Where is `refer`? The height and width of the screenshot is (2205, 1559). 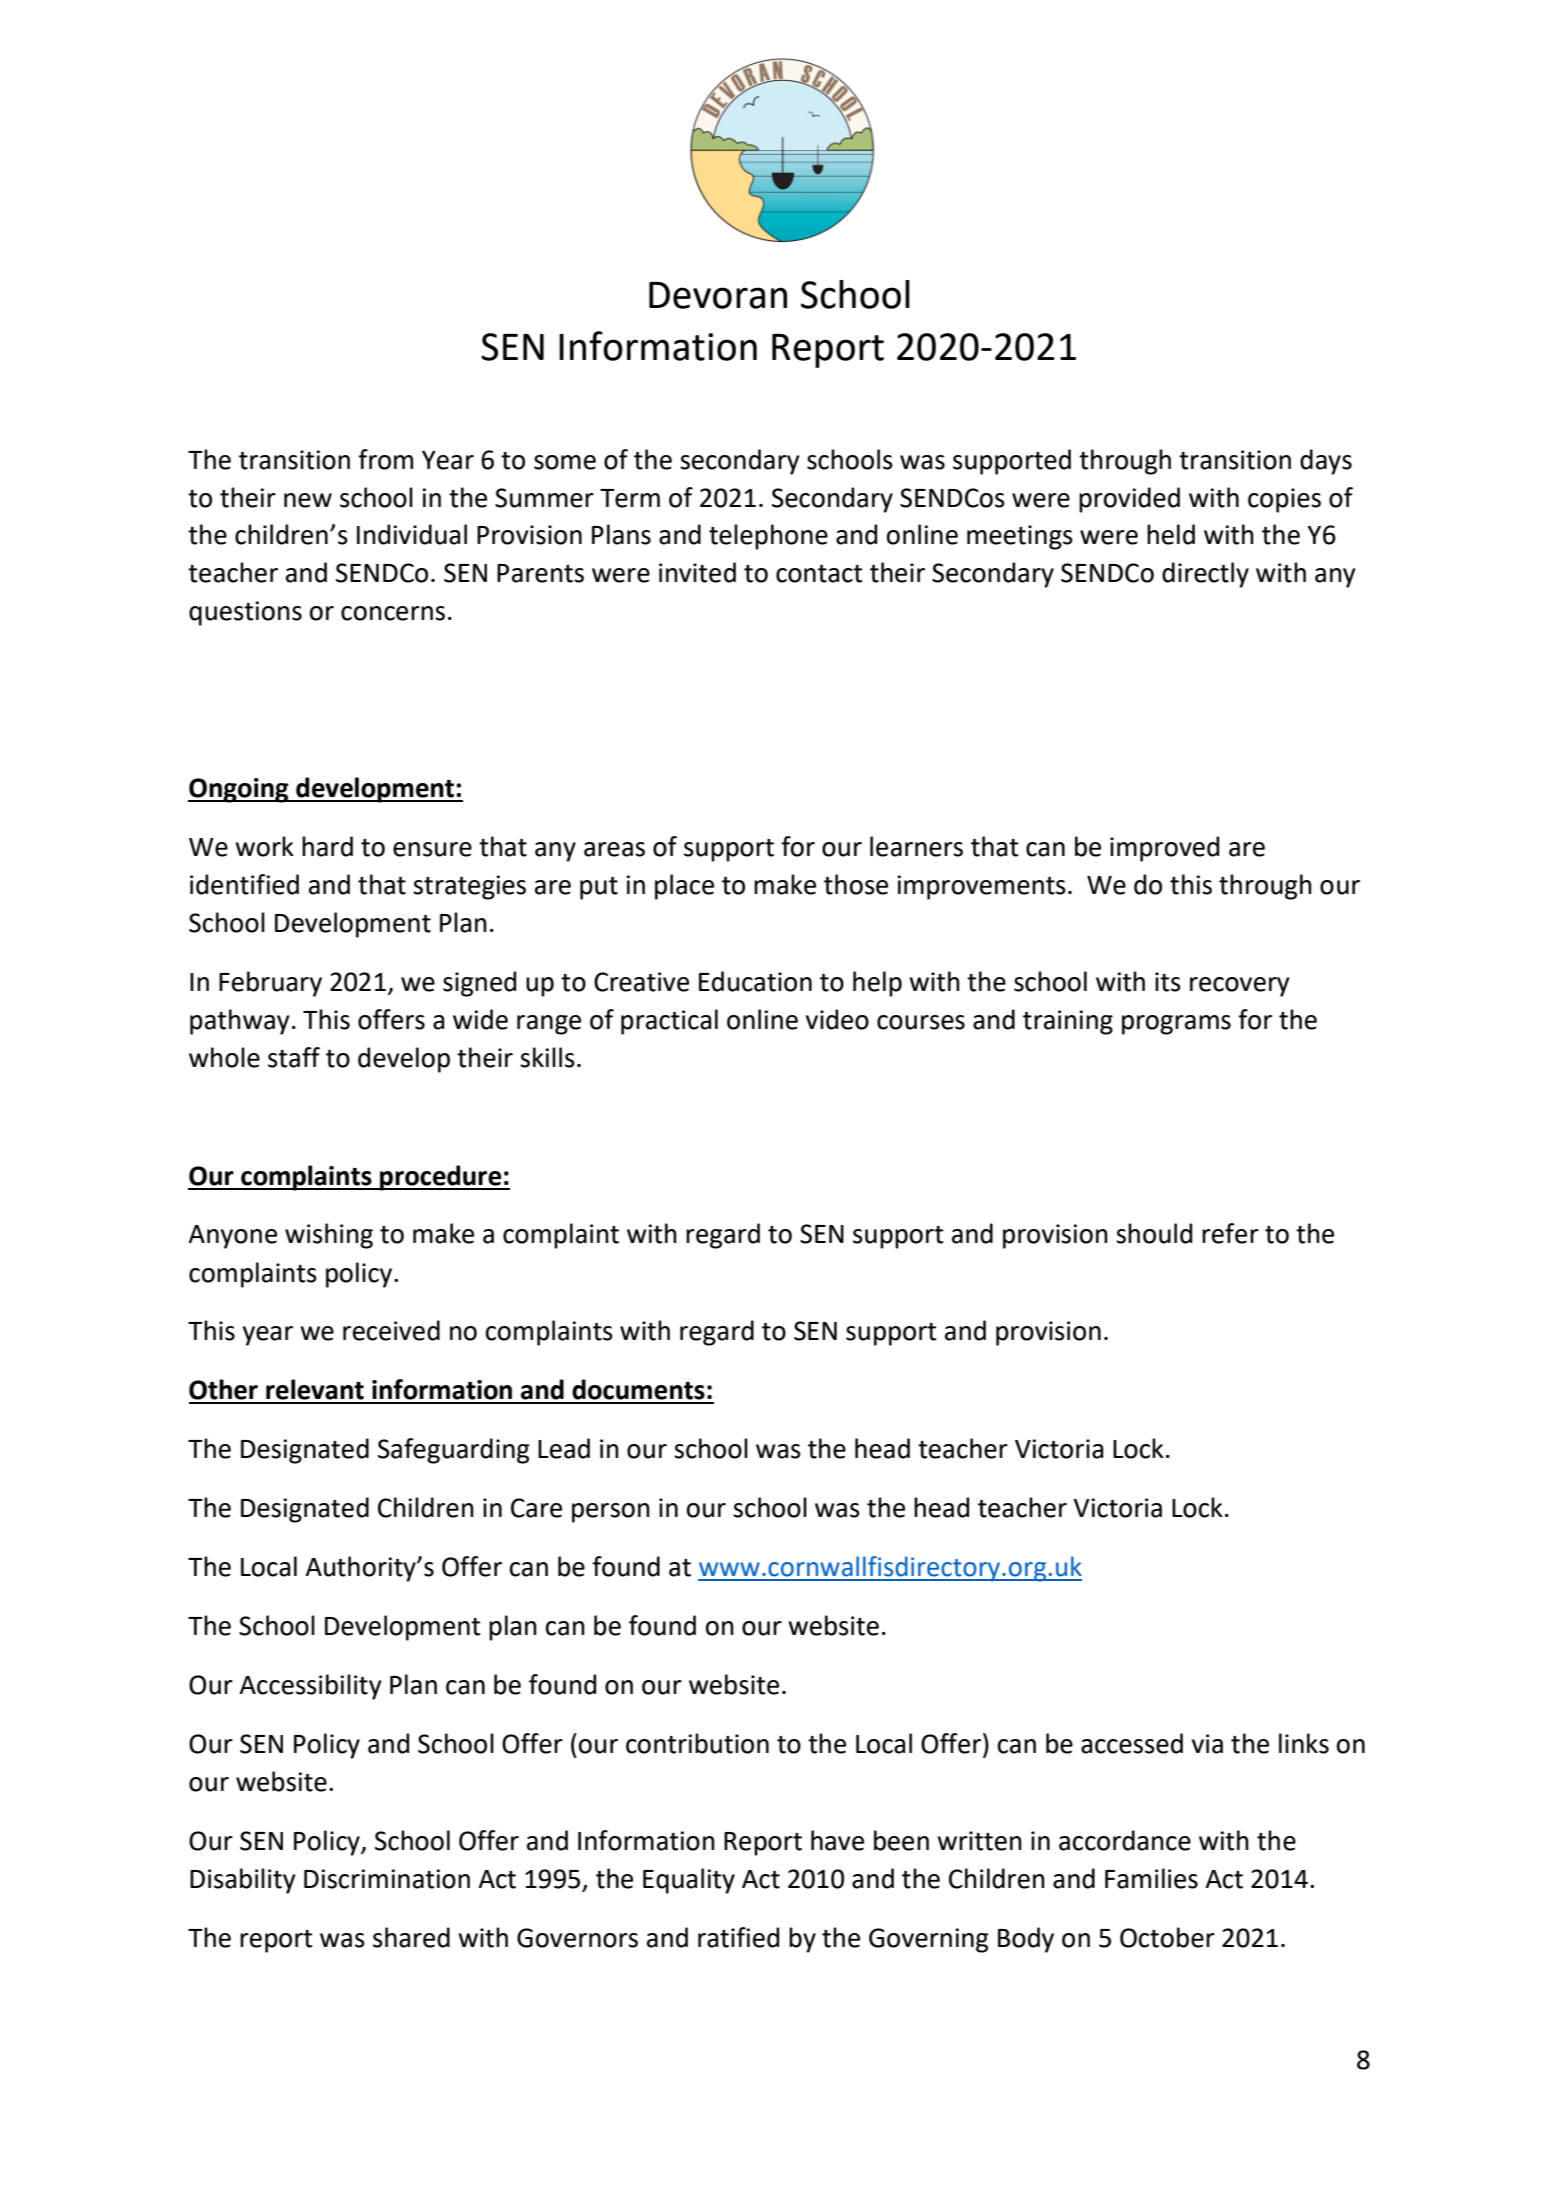
refer is located at coordinates (1230, 1233).
